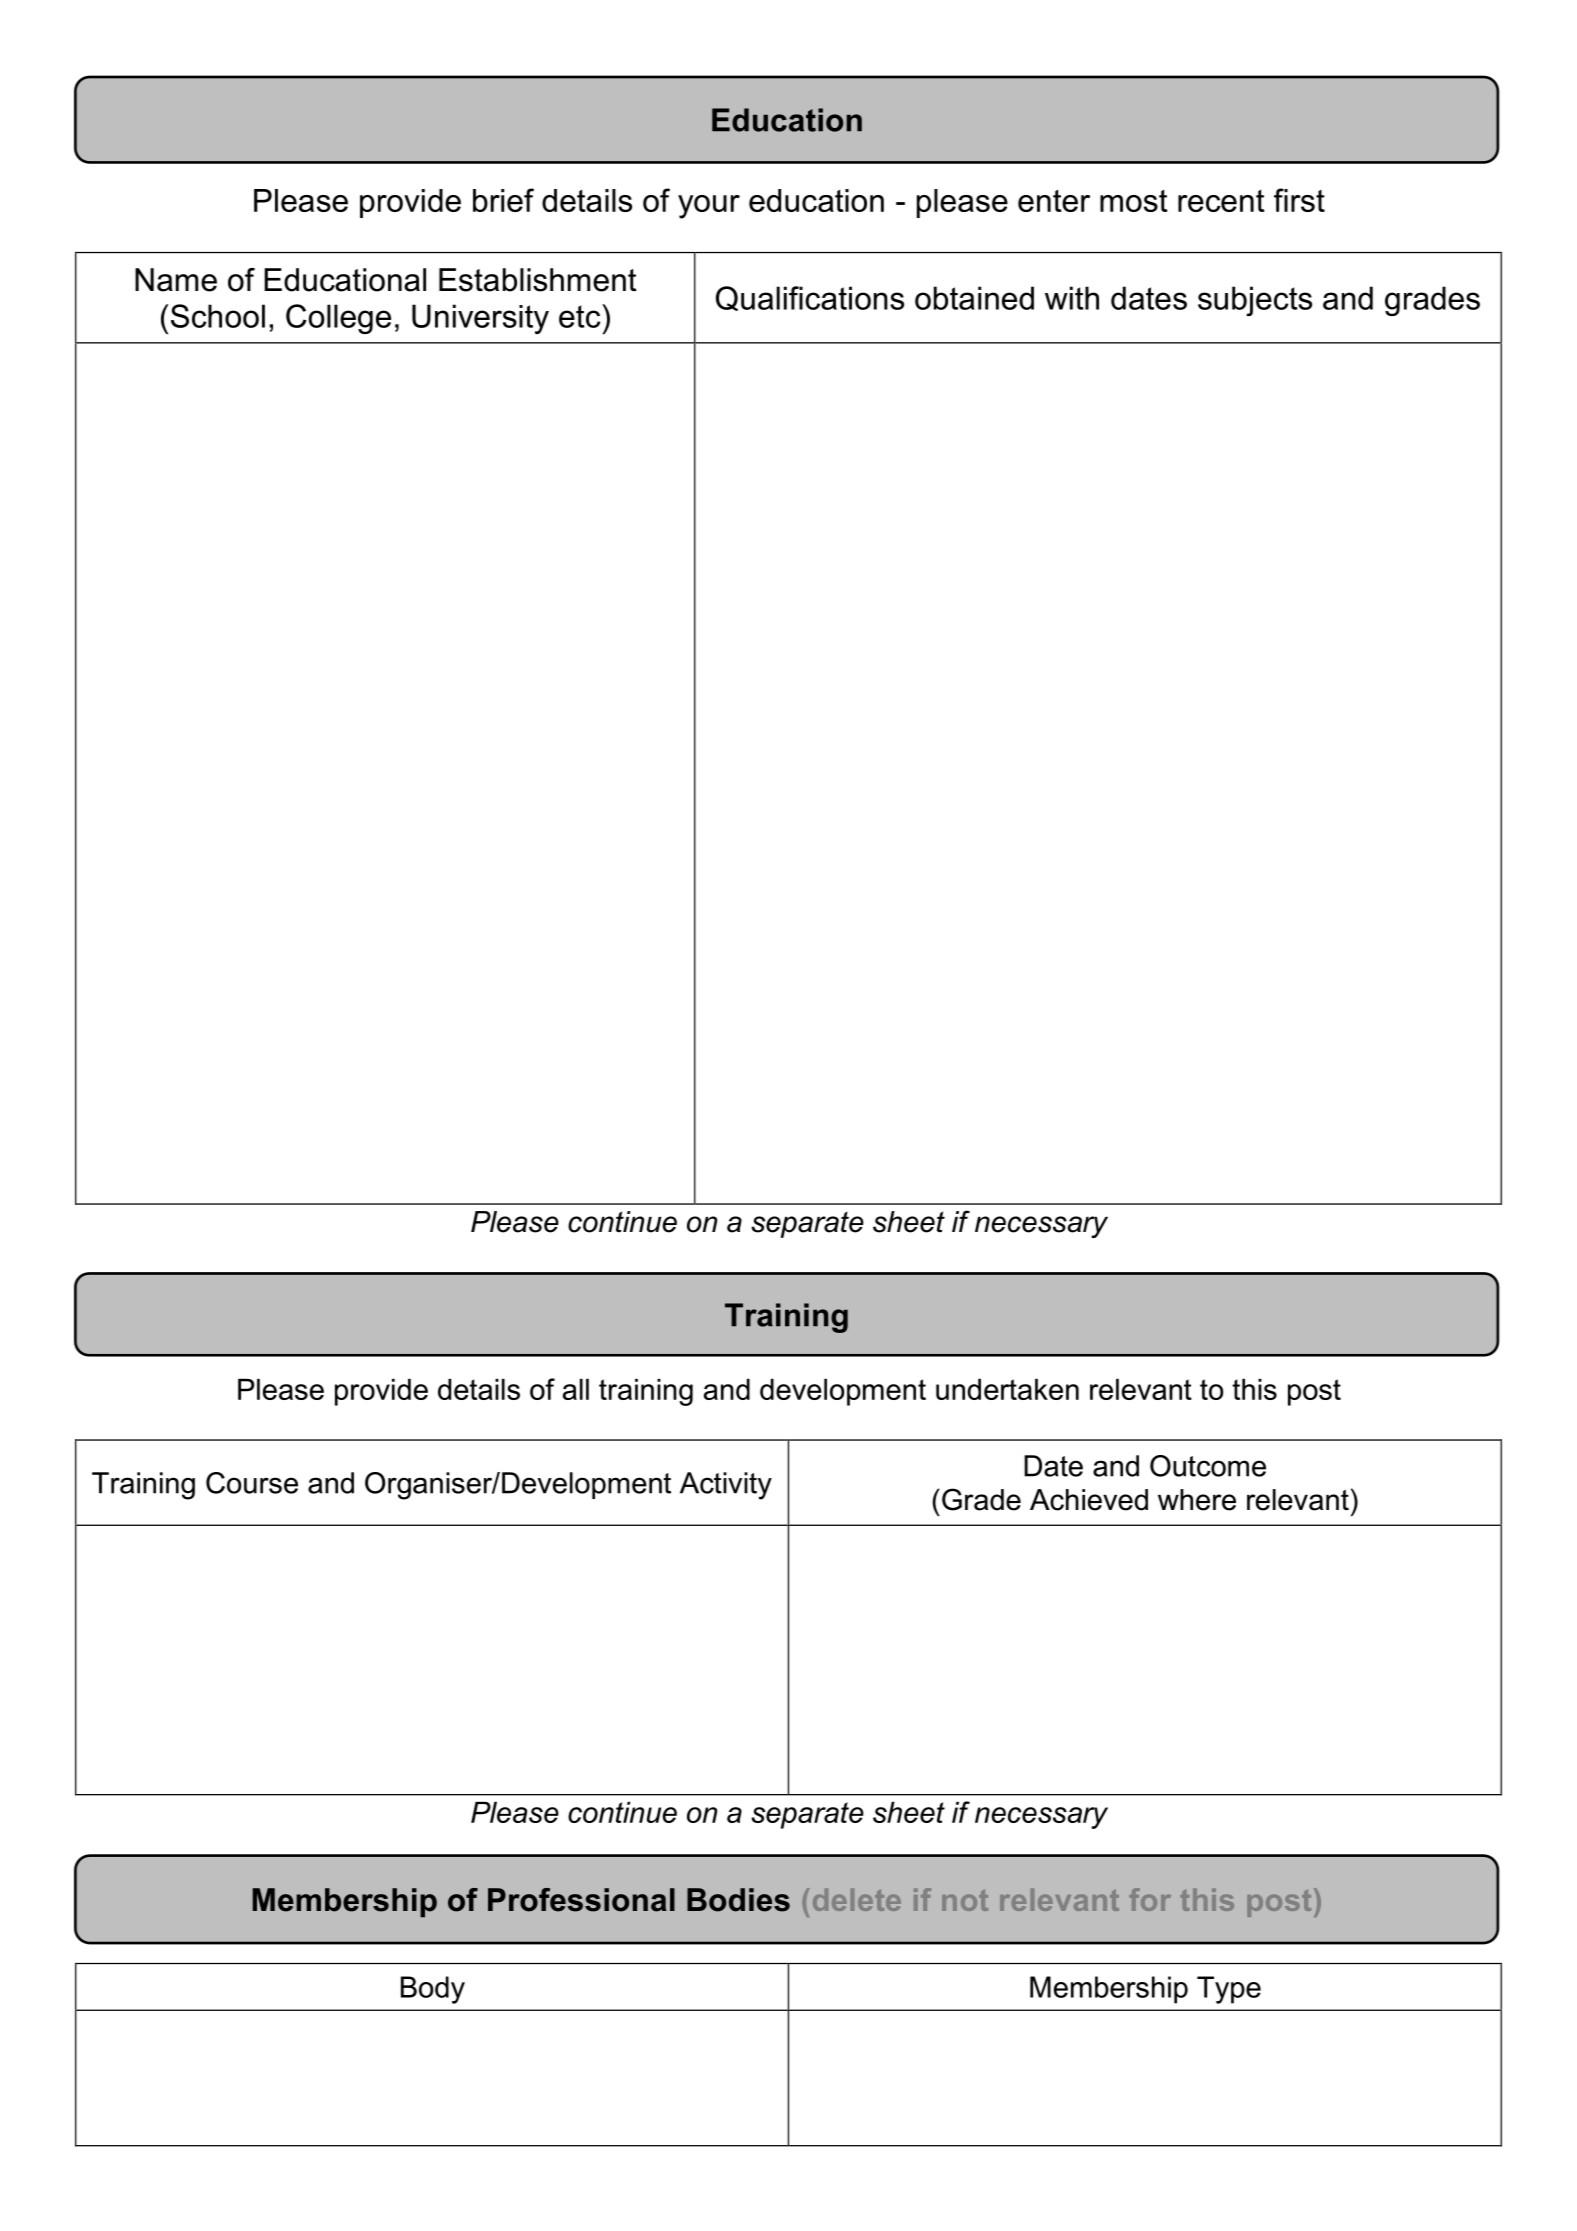 This screenshot has height=2231, width=1577. Describe the element at coordinates (1197, 1500) in the screenshot. I see `where` at that location.
